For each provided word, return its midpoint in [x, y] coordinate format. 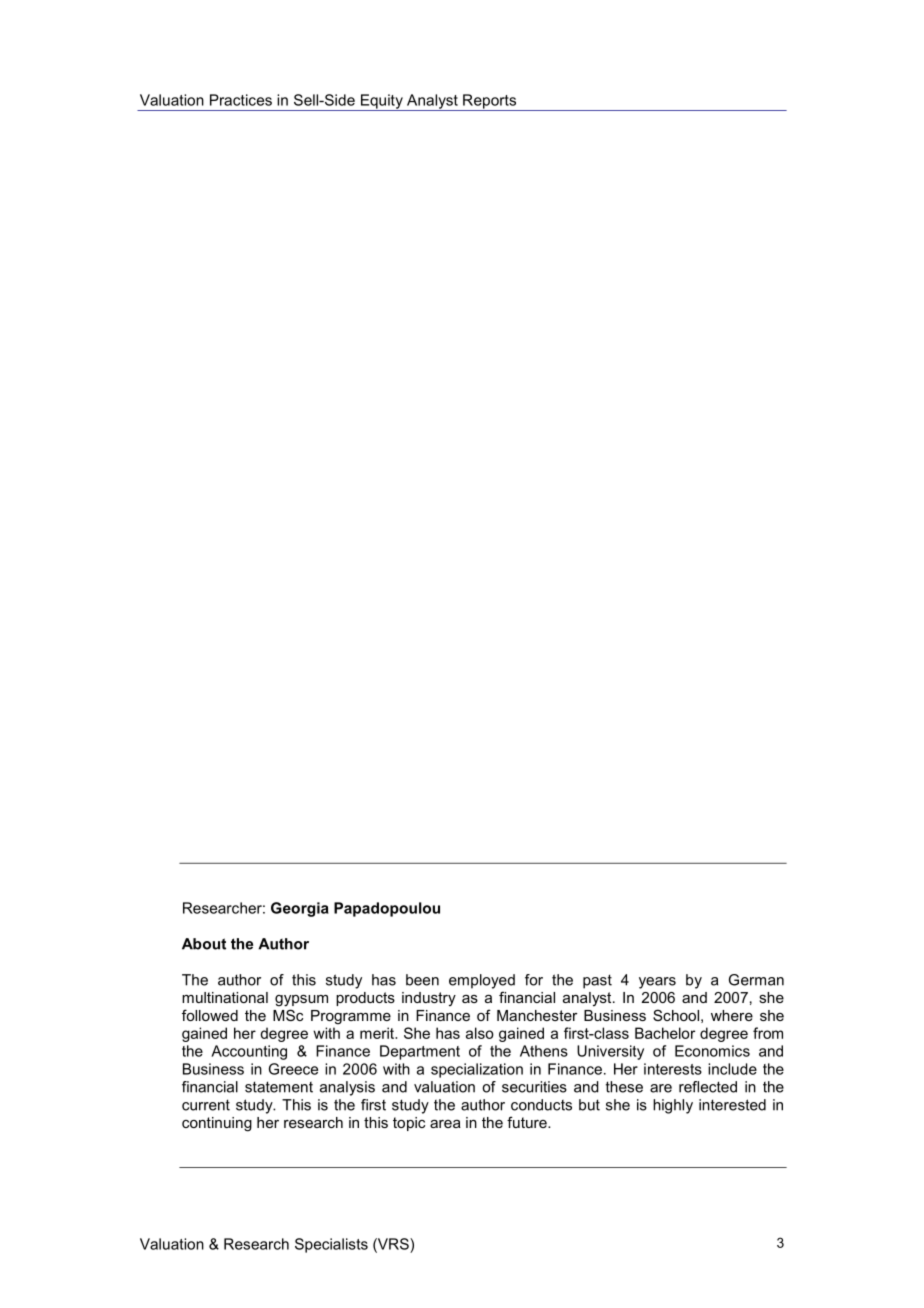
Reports [489, 102]
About [204, 944]
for [534, 980]
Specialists [331, 1245]
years [657, 983]
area [445, 1124]
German [756, 980]
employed [482, 981]
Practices [241, 100]
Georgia [300, 909]
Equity [381, 102]
